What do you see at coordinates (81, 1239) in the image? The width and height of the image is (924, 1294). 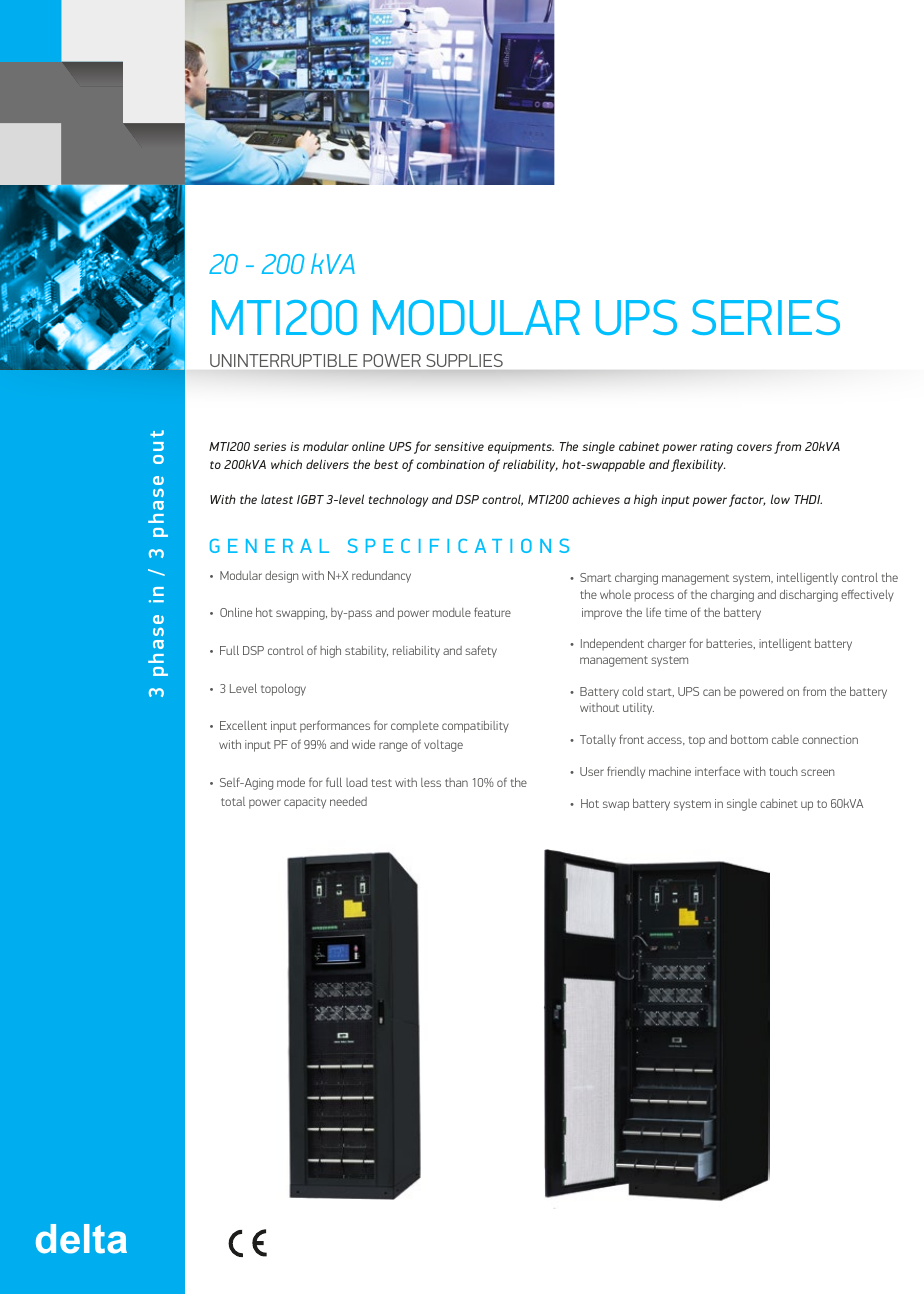 I see `delta` at bounding box center [81, 1239].
